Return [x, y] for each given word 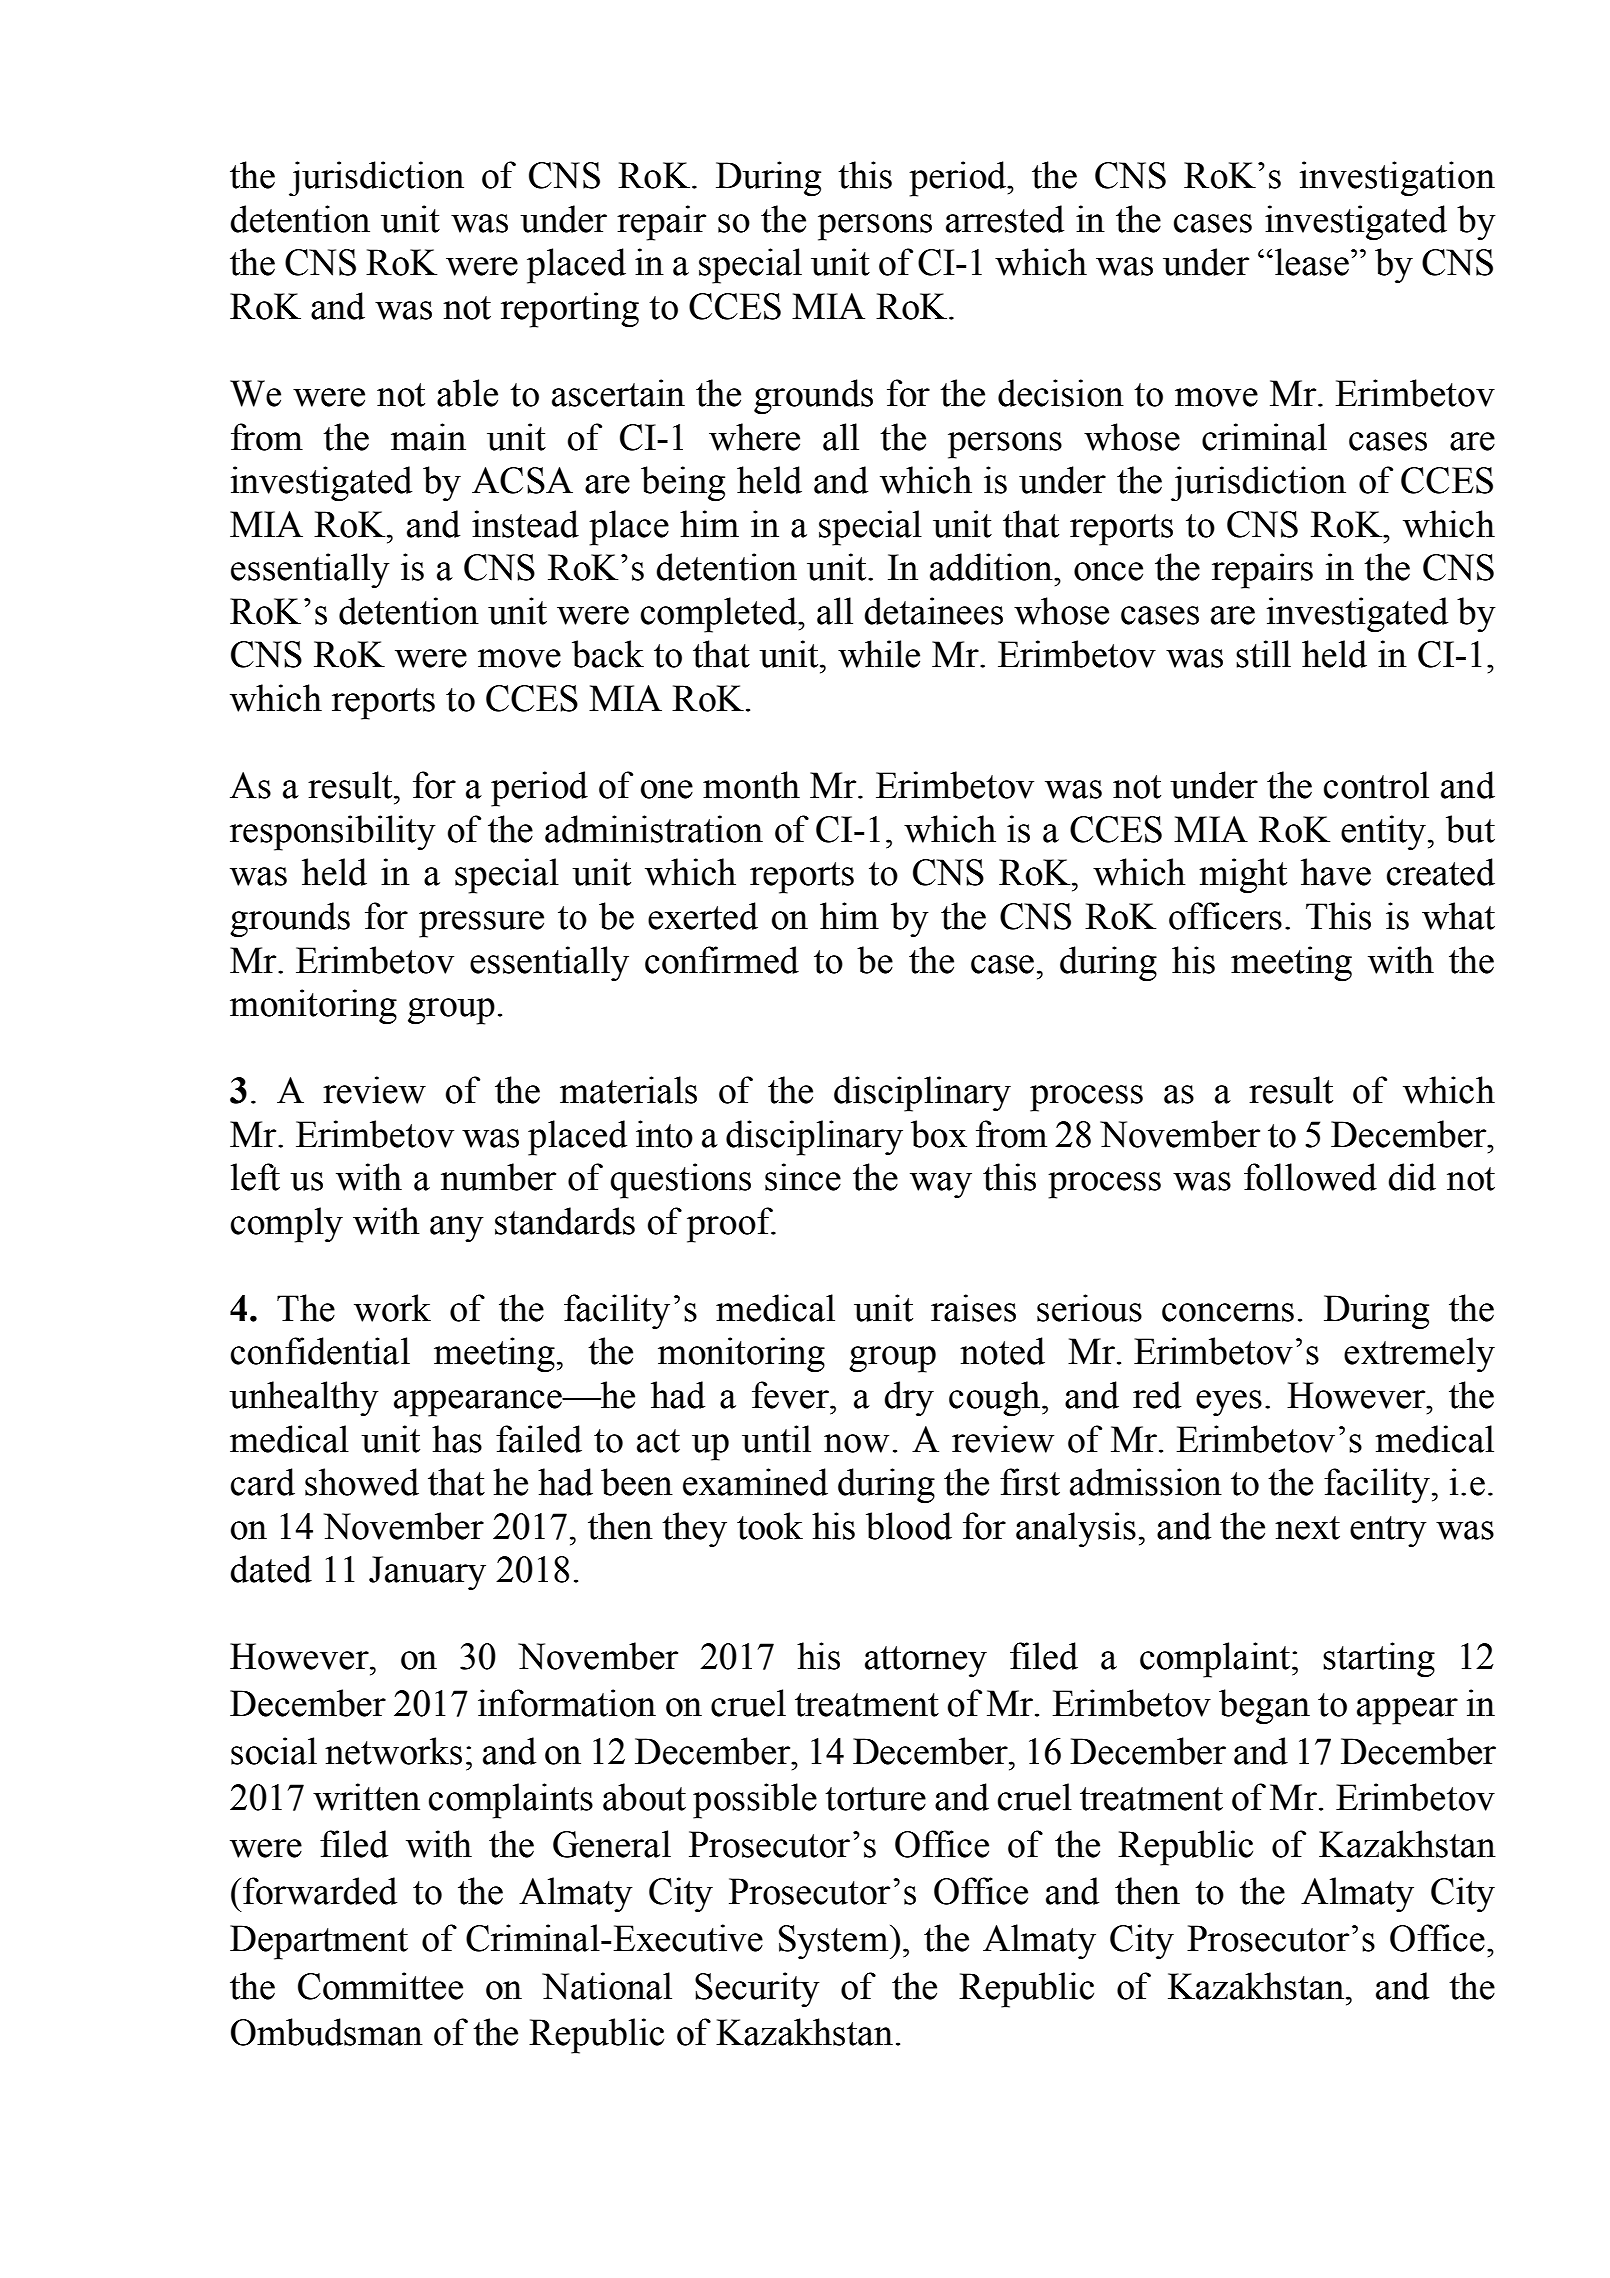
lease [1312, 262]
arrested [1005, 219]
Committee [380, 1986]
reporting [570, 310]
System [835, 1942]
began [1264, 1707]
